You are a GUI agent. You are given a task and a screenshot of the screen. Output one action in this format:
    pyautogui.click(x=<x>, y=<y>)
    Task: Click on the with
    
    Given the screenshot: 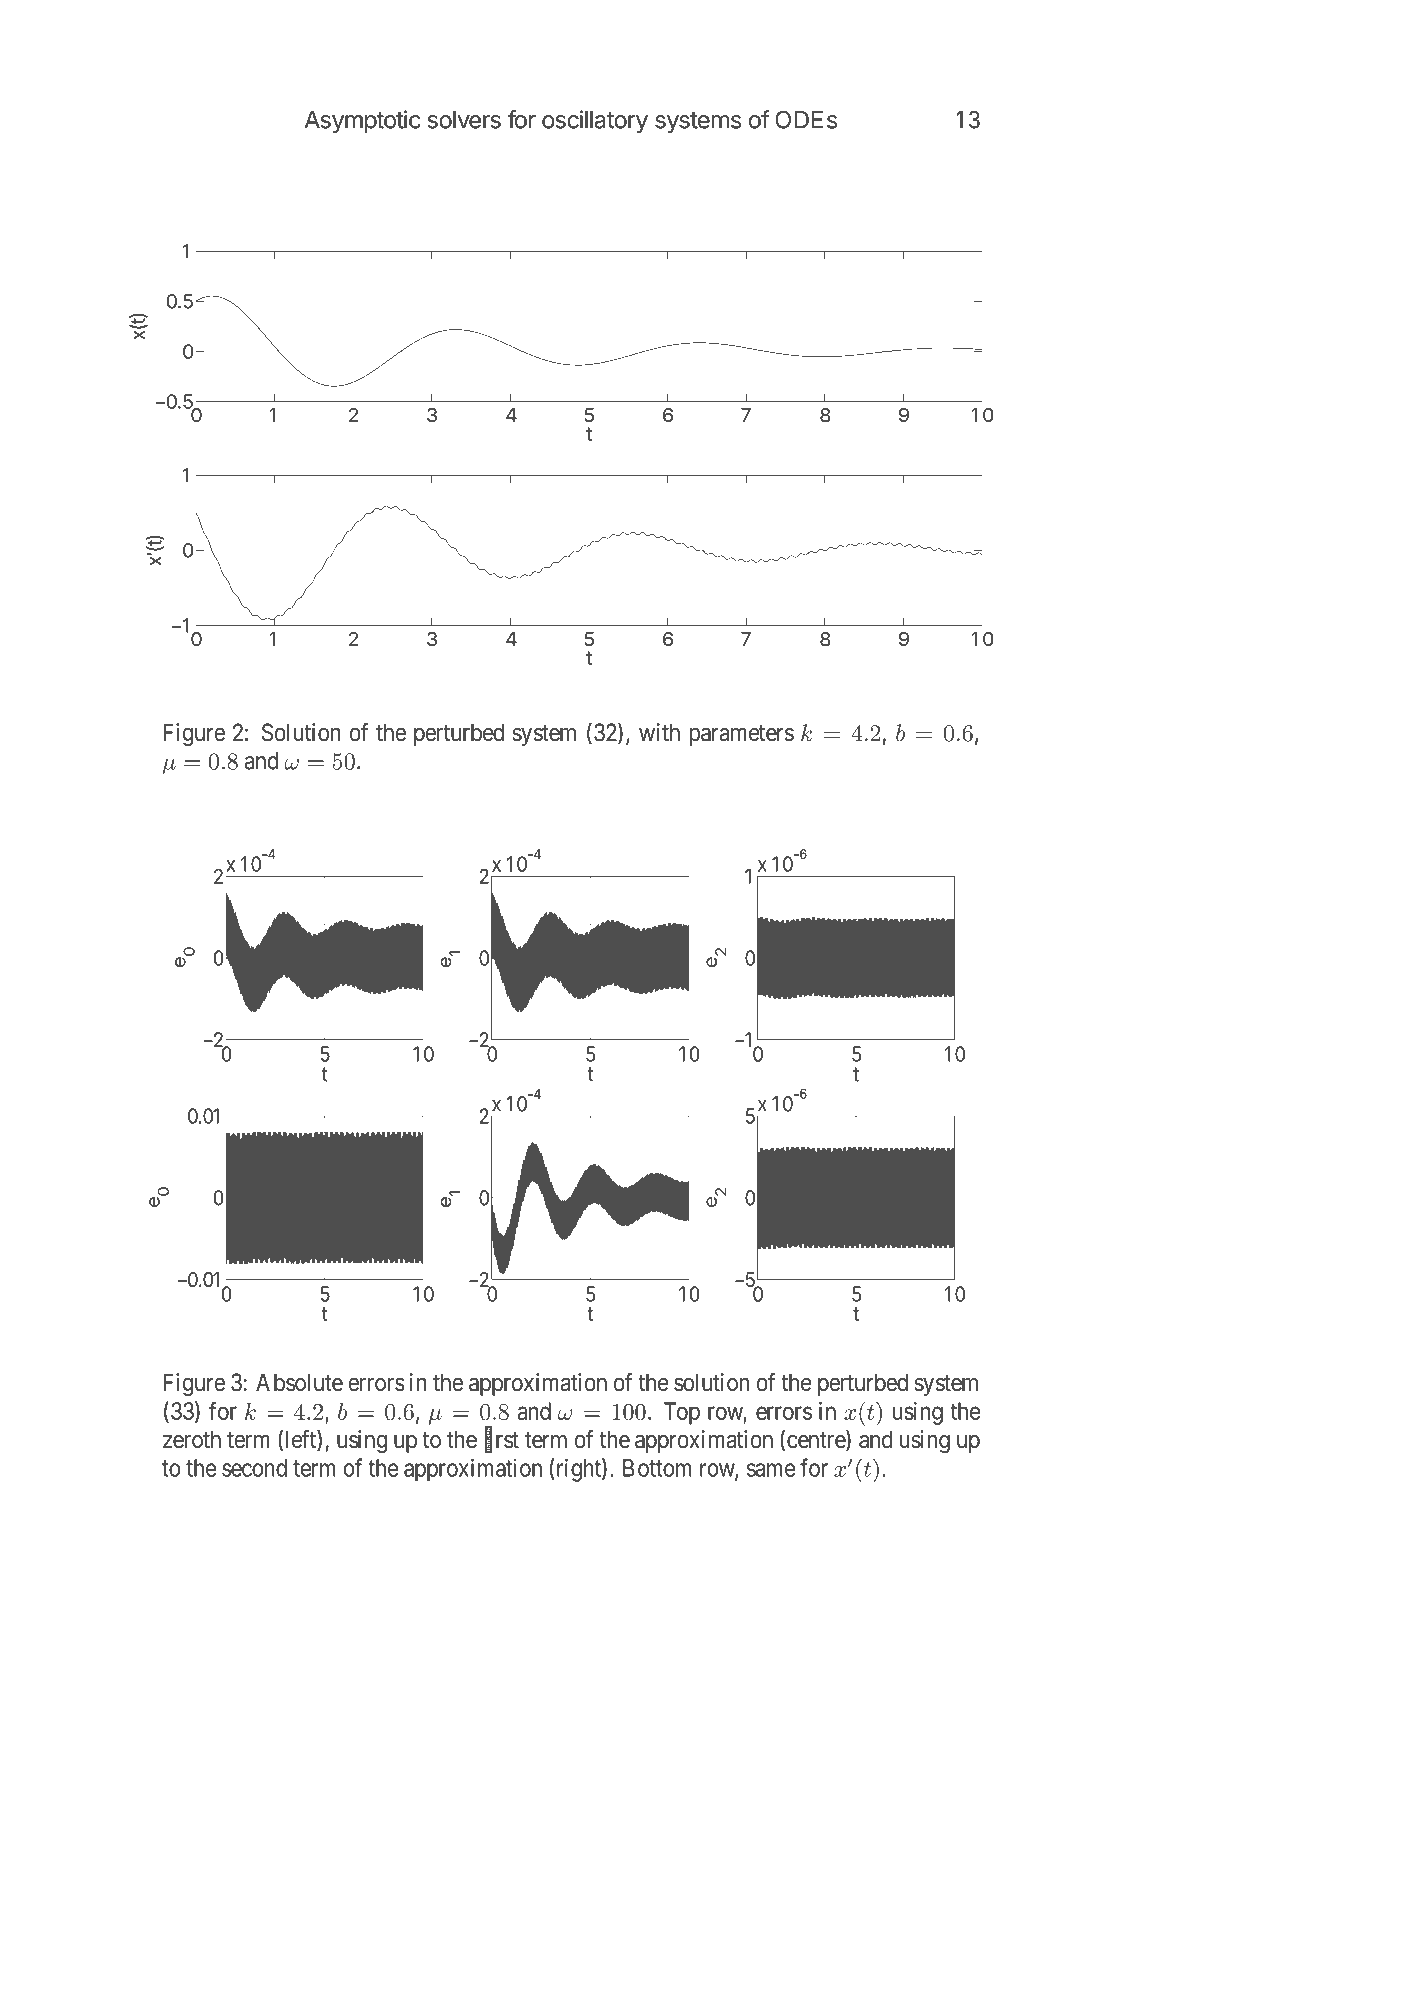 What is the action you would take?
    pyautogui.click(x=659, y=732)
